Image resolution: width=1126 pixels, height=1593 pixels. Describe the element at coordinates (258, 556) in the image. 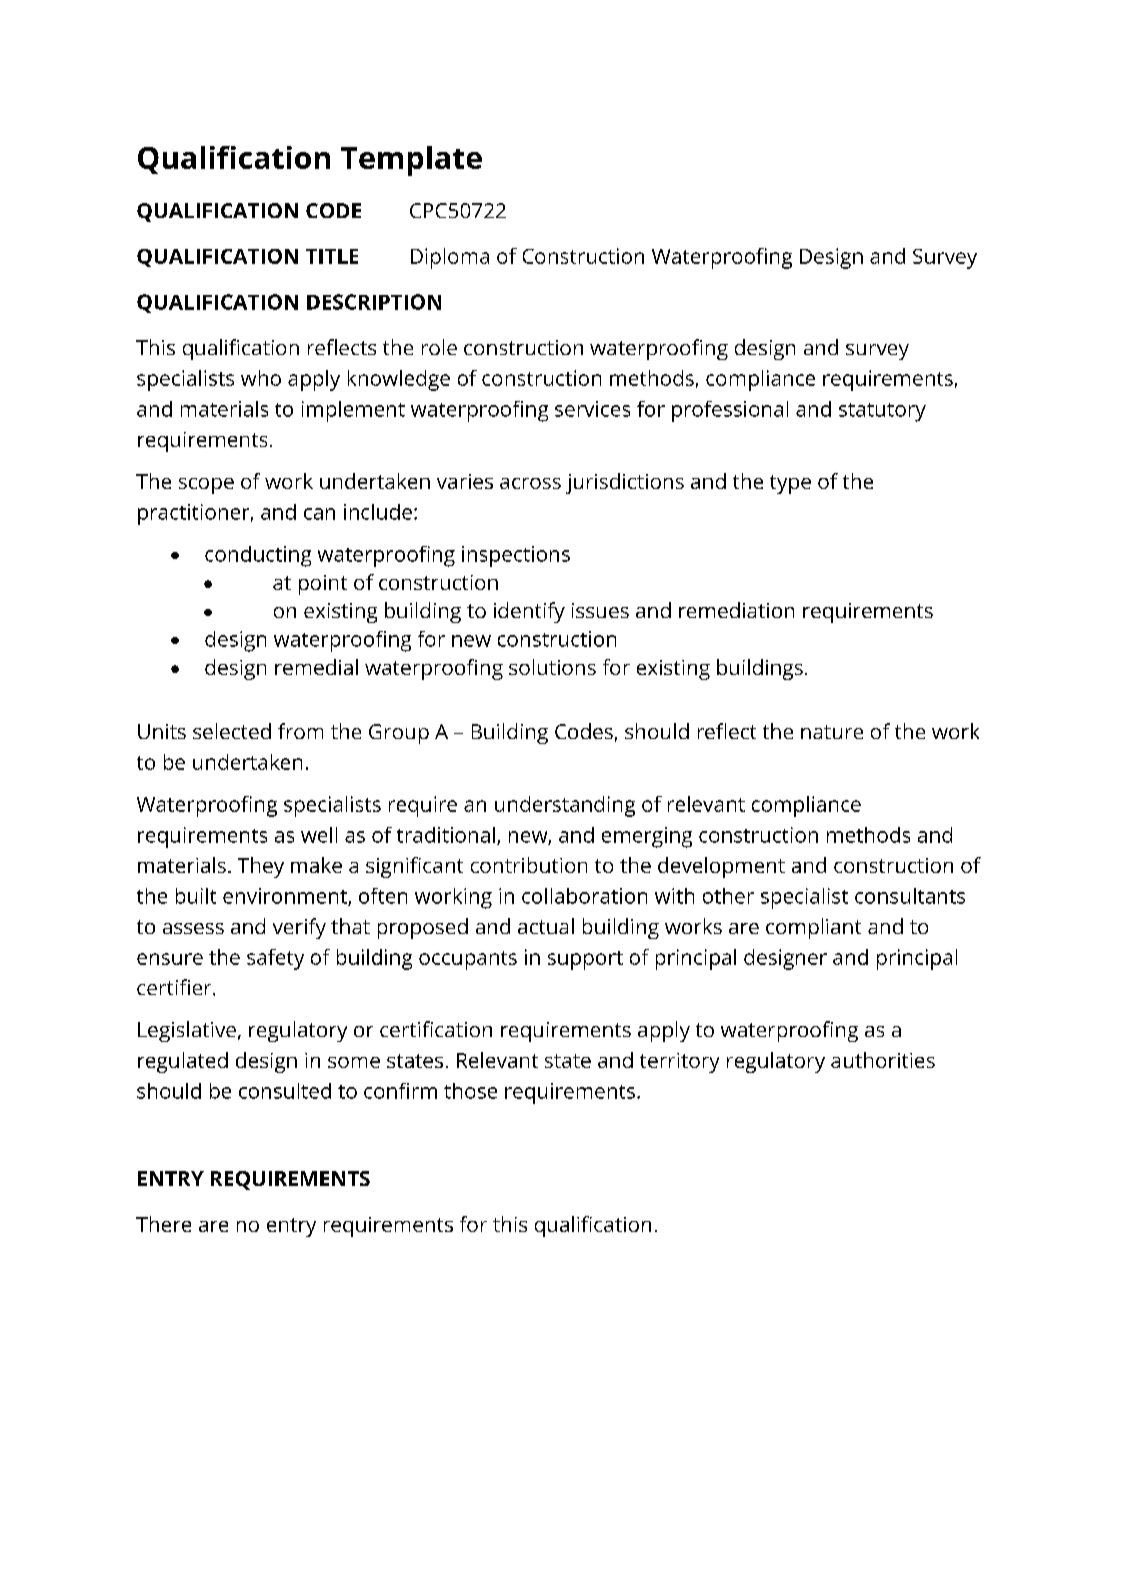

I see `conducting` at that location.
